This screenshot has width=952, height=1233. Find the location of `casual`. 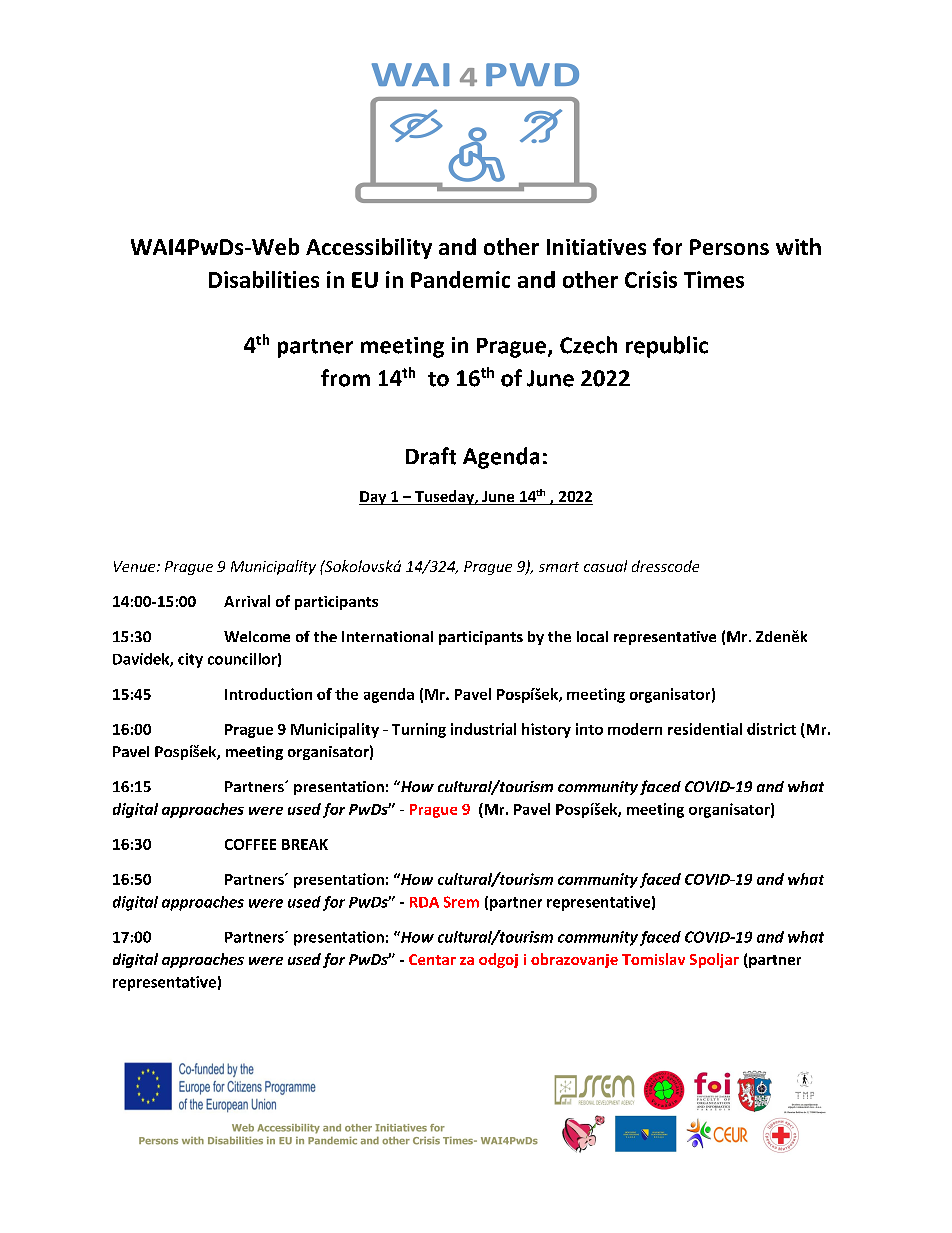

casual is located at coordinates (605, 566).
